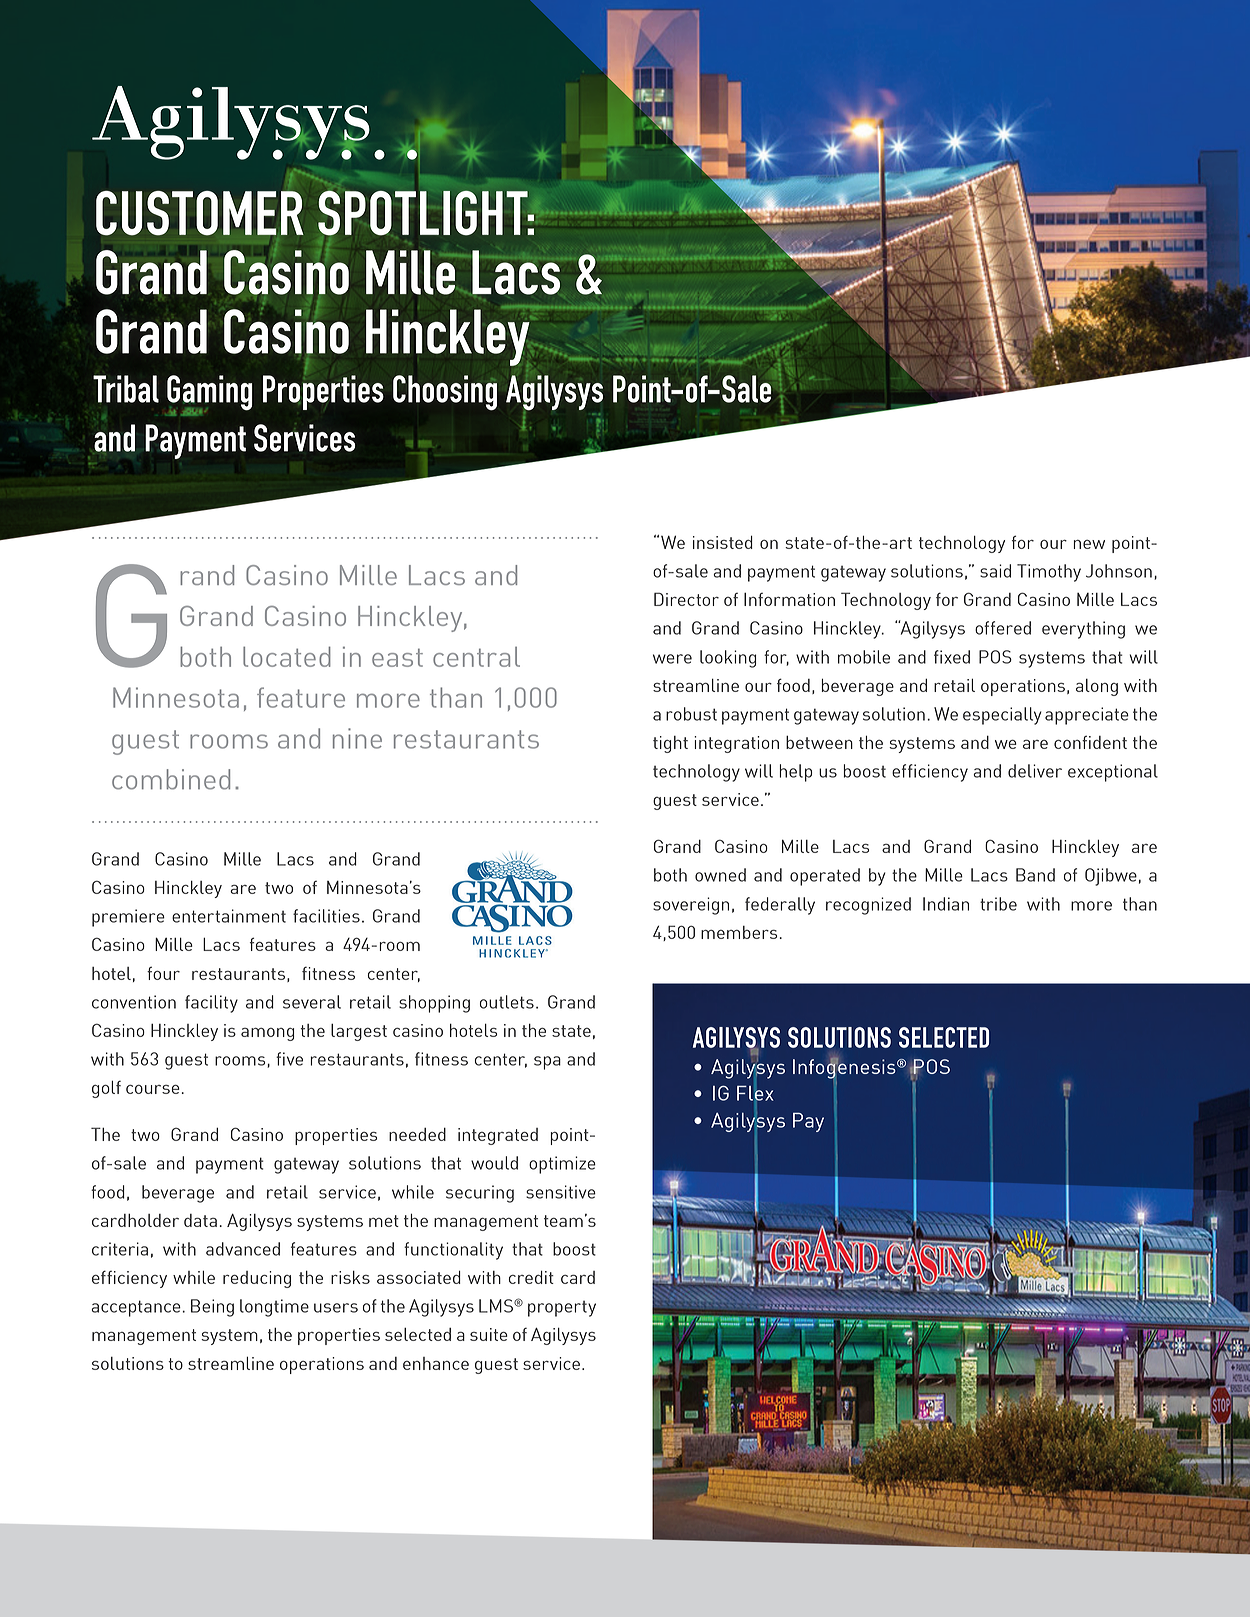 This document has width=1250, height=1617. Describe the element at coordinates (171, 779) in the document. I see `combined` at that location.
